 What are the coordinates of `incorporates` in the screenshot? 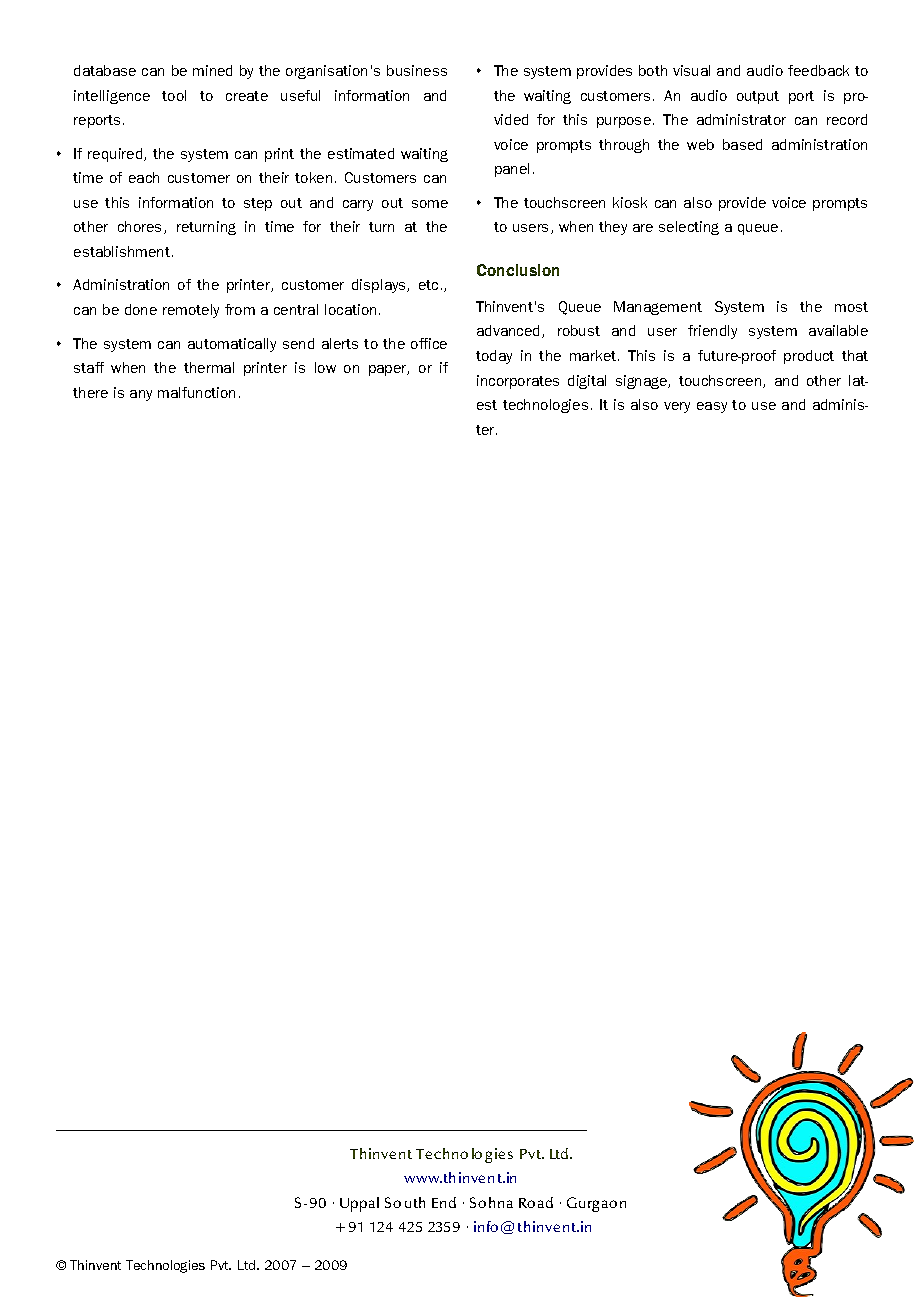 It's located at (518, 382).
